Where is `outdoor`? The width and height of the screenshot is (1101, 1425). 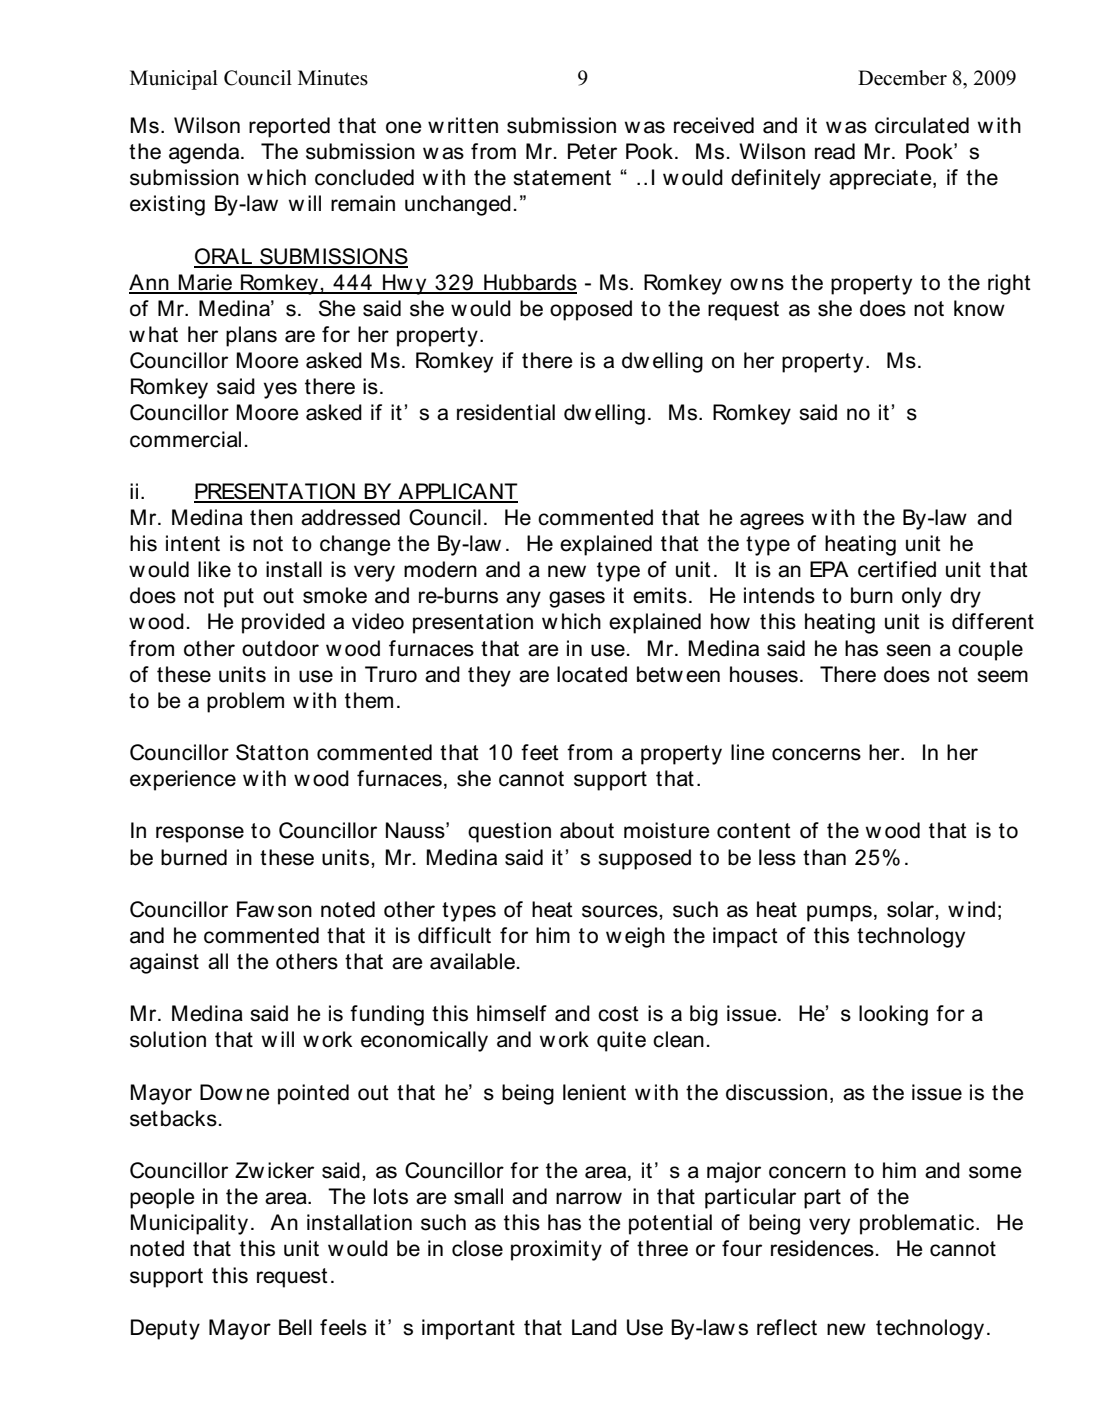
outdoor is located at coordinates (280, 648).
